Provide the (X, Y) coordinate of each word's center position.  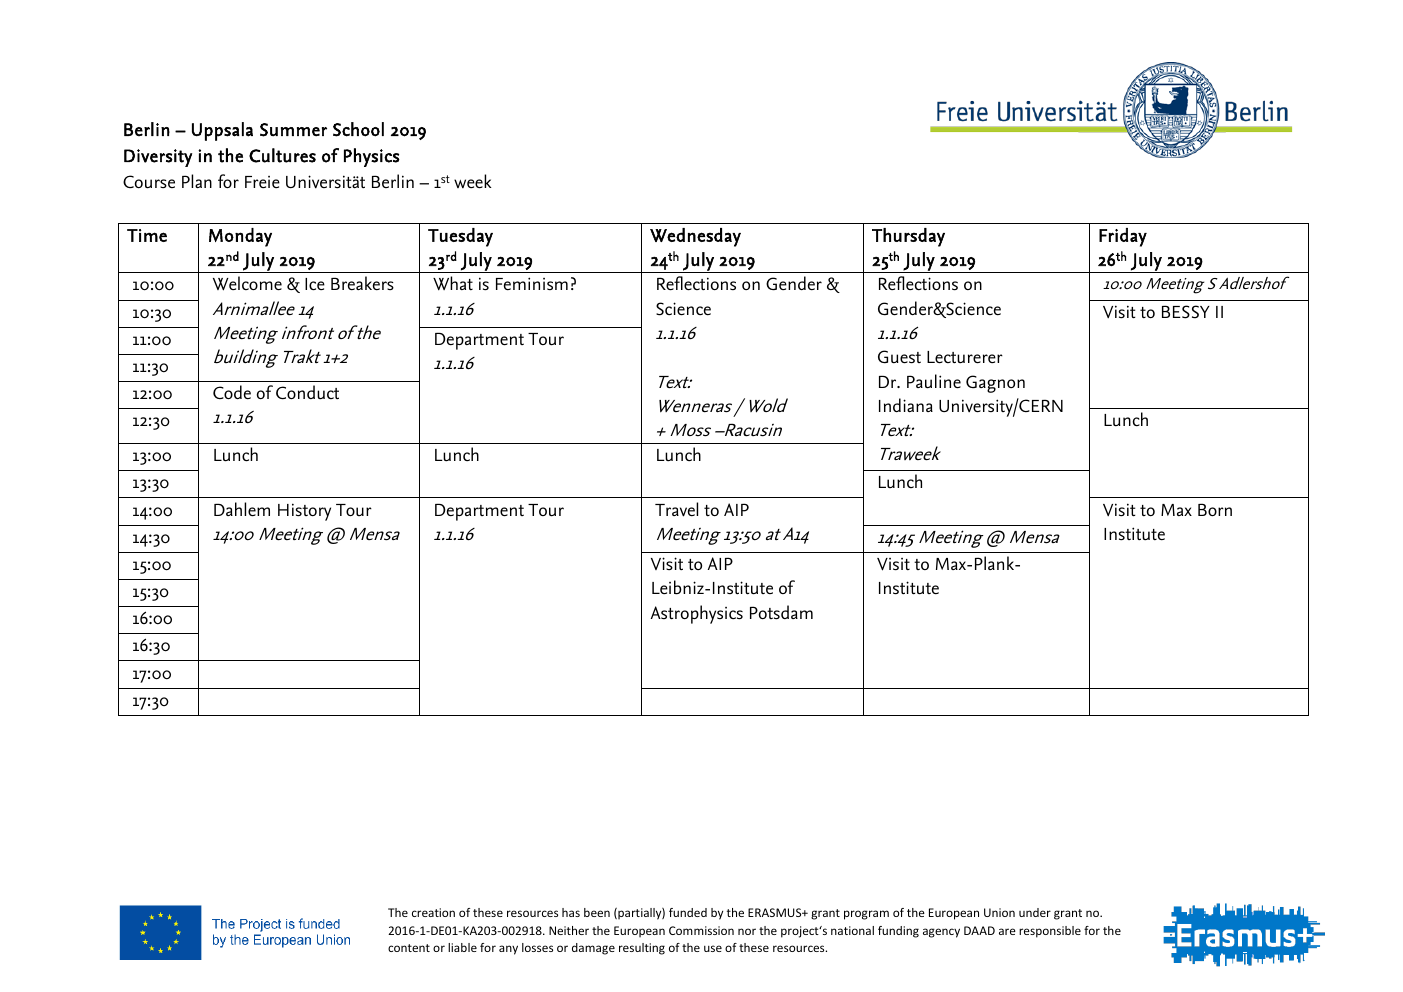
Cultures (282, 155)
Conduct (307, 392)
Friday (1123, 237)
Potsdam (781, 612)
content (409, 948)
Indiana (906, 405)
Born (1215, 509)
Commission (701, 930)
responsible (1050, 932)
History (304, 512)
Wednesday (695, 237)
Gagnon (995, 384)
